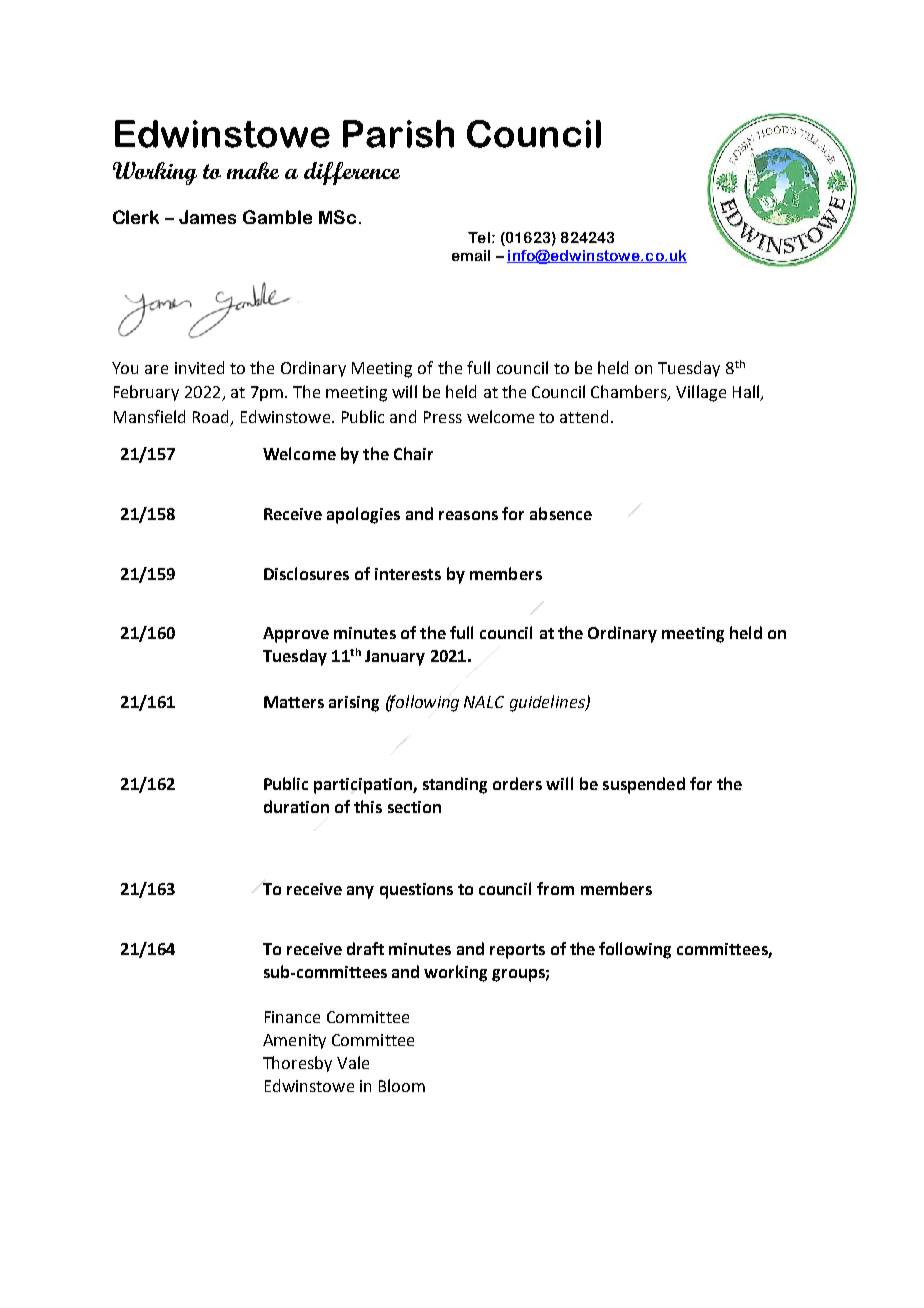 The height and width of the image is (1308, 924). I want to click on Press, so click(443, 417).
